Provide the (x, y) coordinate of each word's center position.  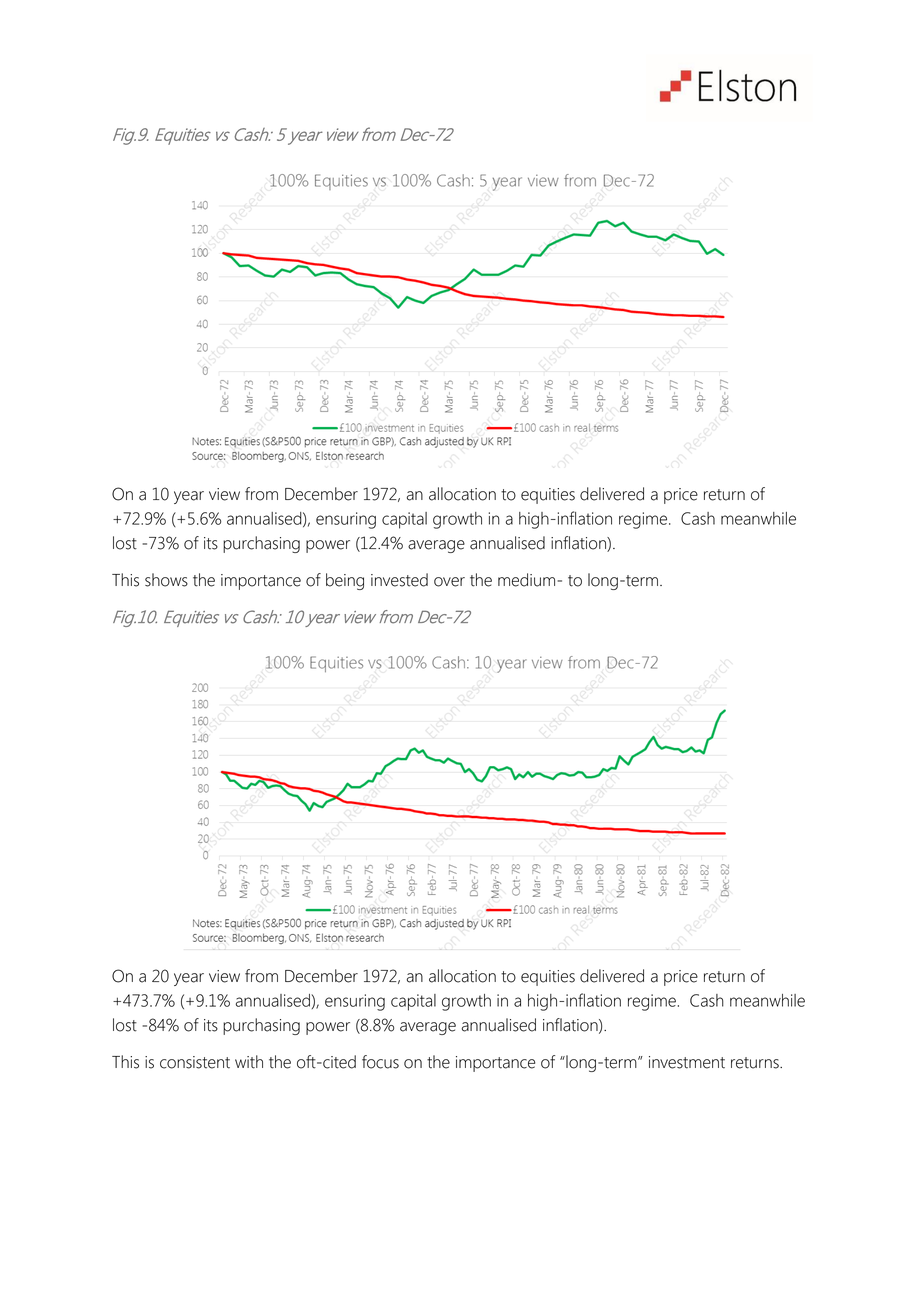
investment (687, 1062)
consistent (195, 1062)
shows (166, 580)
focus (380, 1062)
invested (399, 580)
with (249, 1062)
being (345, 581)
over (449, 582)
